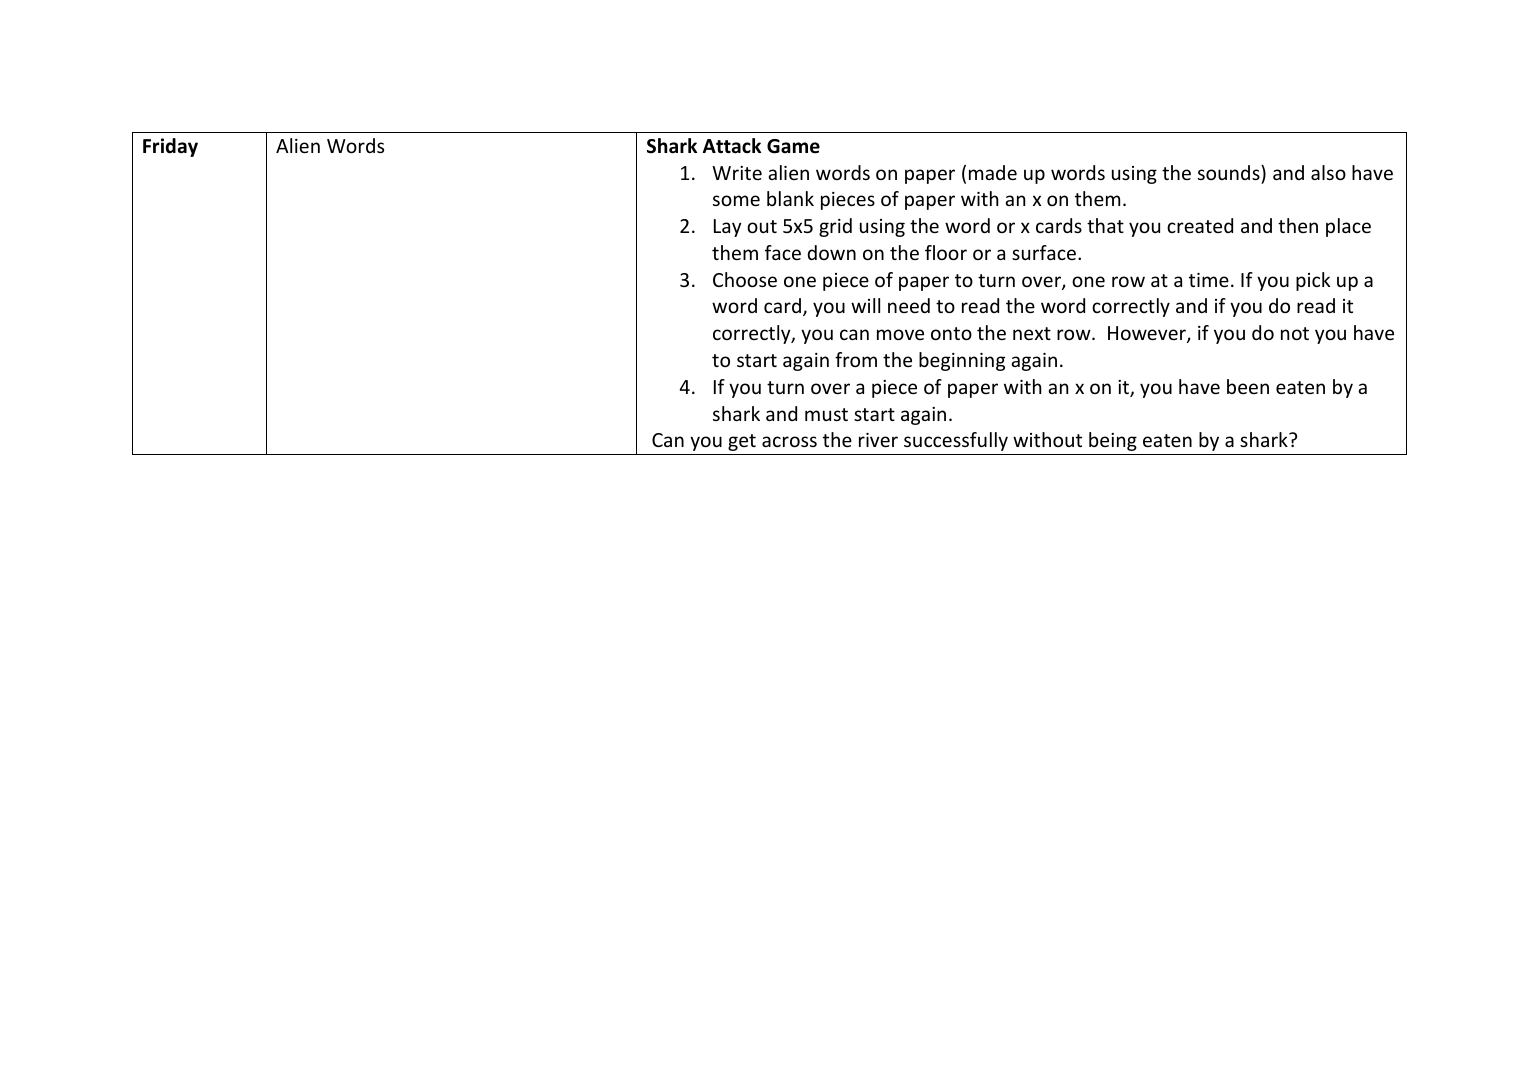  I want to click on Lay, so click(727, 228).
